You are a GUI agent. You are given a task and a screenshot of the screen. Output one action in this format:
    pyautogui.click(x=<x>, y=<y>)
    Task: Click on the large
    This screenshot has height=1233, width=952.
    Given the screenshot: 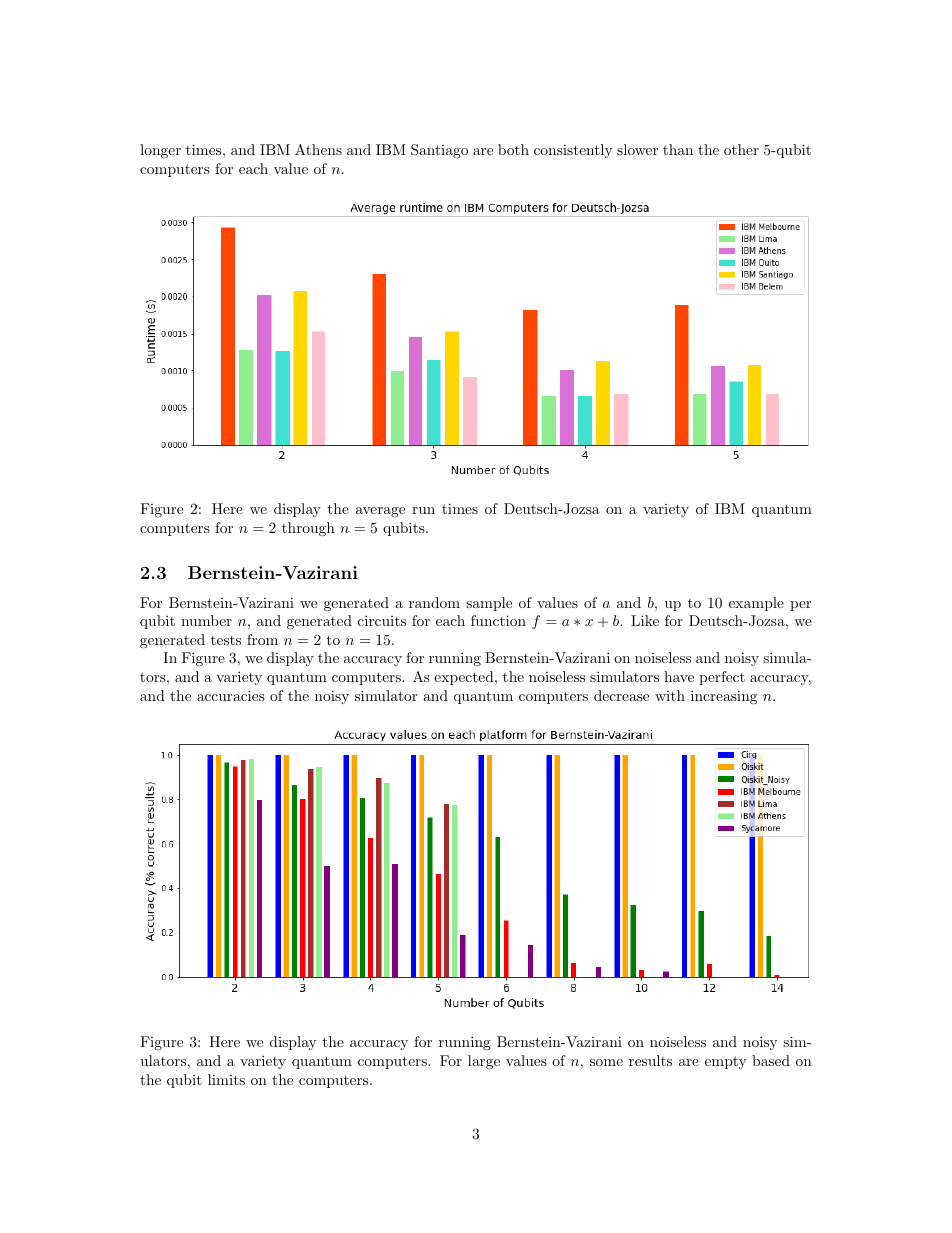 What is the action you would take?
    pyautogui.click(x=484, y=1062)
